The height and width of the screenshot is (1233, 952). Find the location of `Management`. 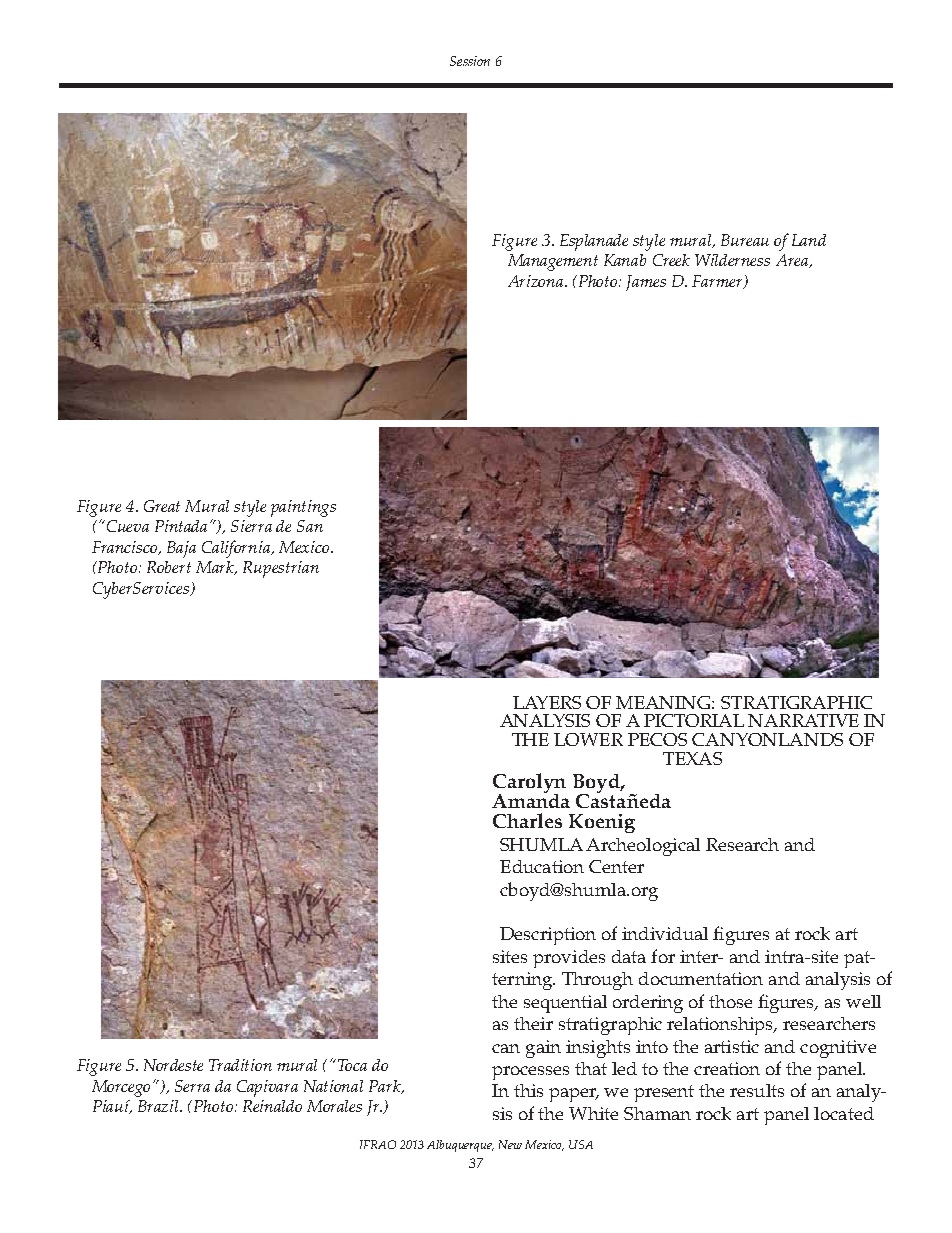

Management is located at coordinates (553, 262).
